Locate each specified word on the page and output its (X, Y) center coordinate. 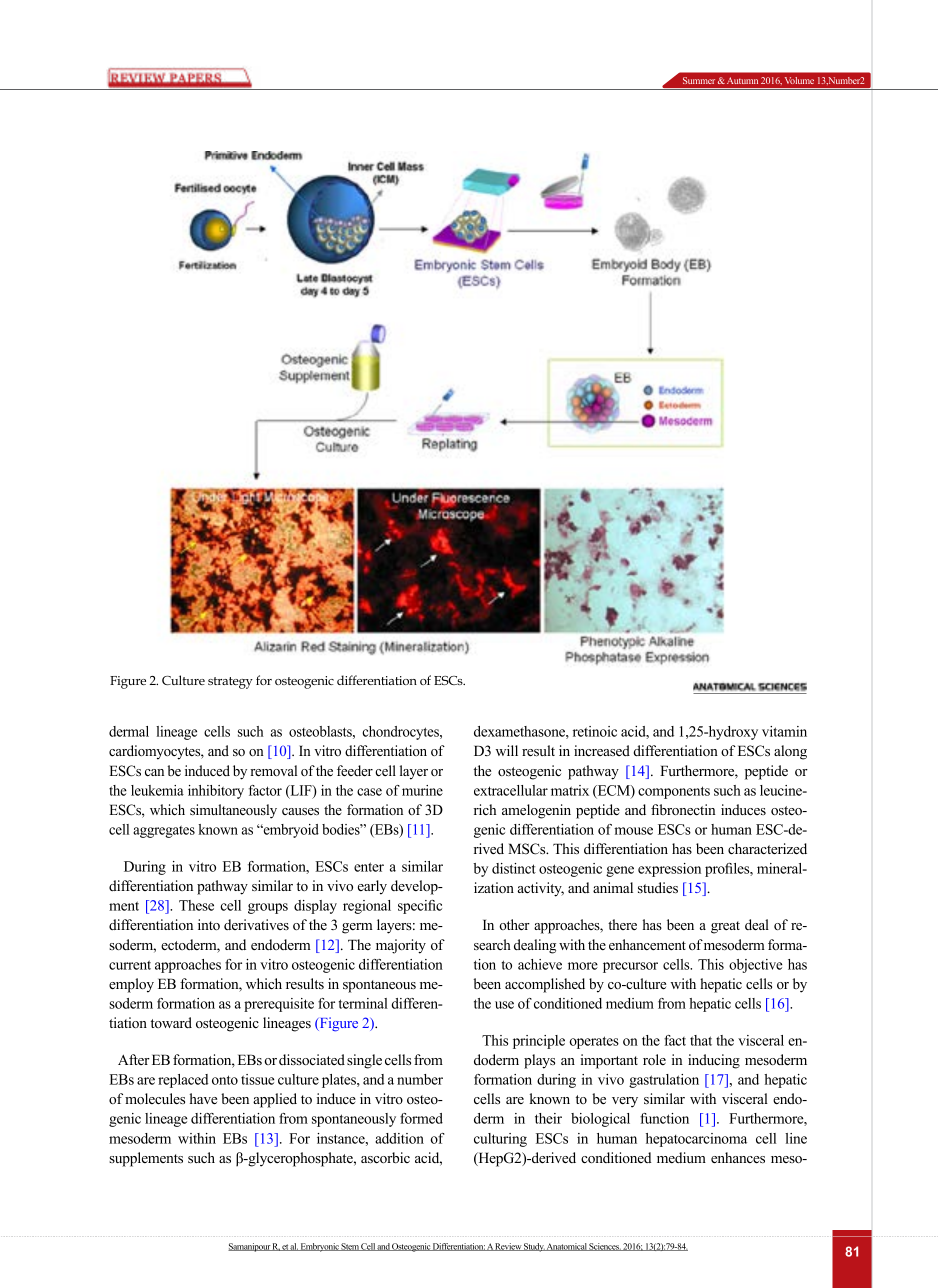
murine (422, 790)
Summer (699, 80)
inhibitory (216, 792)
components (674, 792)
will (507, 750)
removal (273, 770)
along (790, 752)
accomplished (545, 985)
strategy (230, 683)
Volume (799, 80)
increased (602, 750)
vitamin (784, 731)
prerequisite (279, 1005)
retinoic (595, 731)
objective (755, 966)
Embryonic (320, 1247)
